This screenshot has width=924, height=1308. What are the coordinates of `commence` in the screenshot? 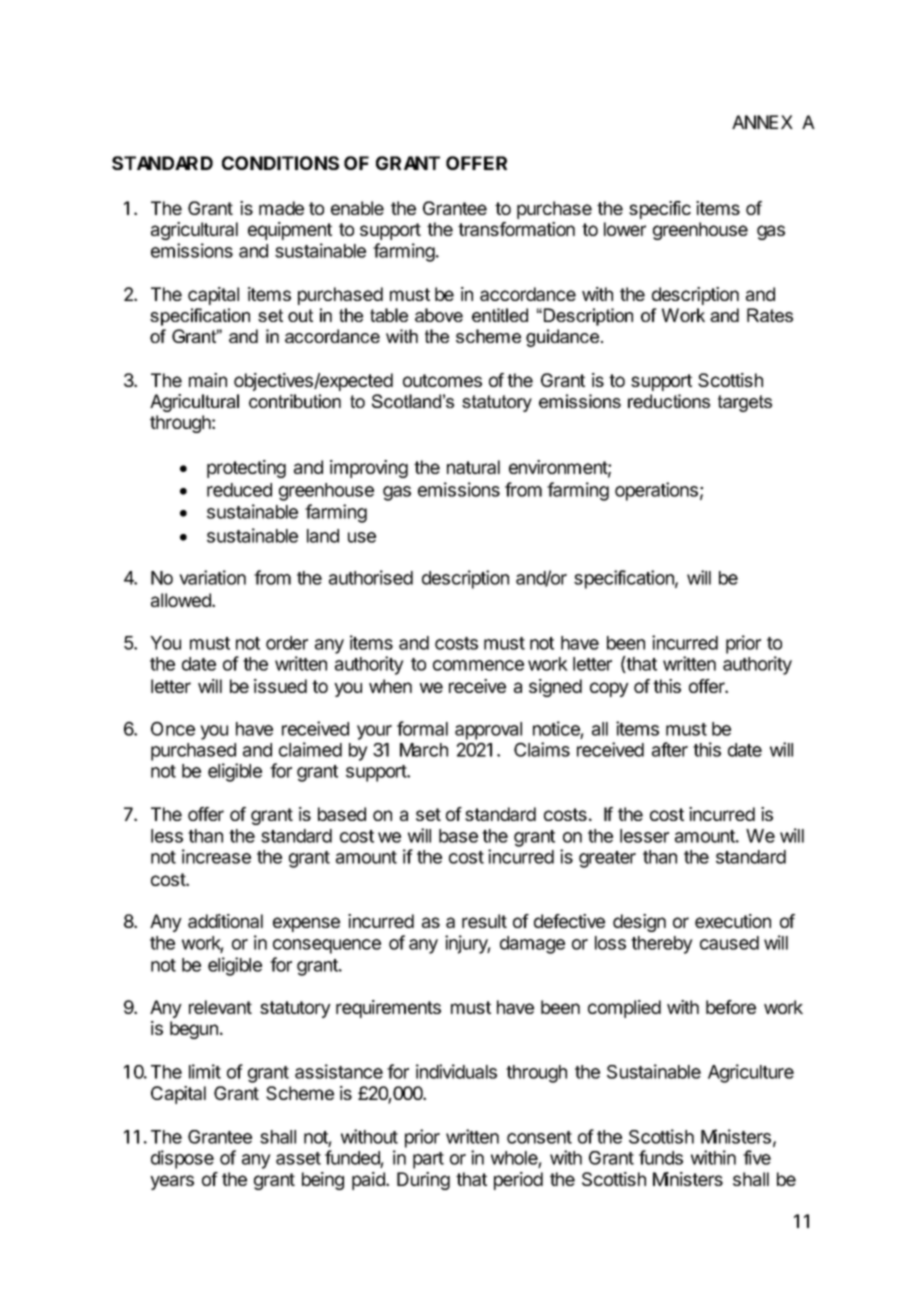 It's located at (478, 665).
